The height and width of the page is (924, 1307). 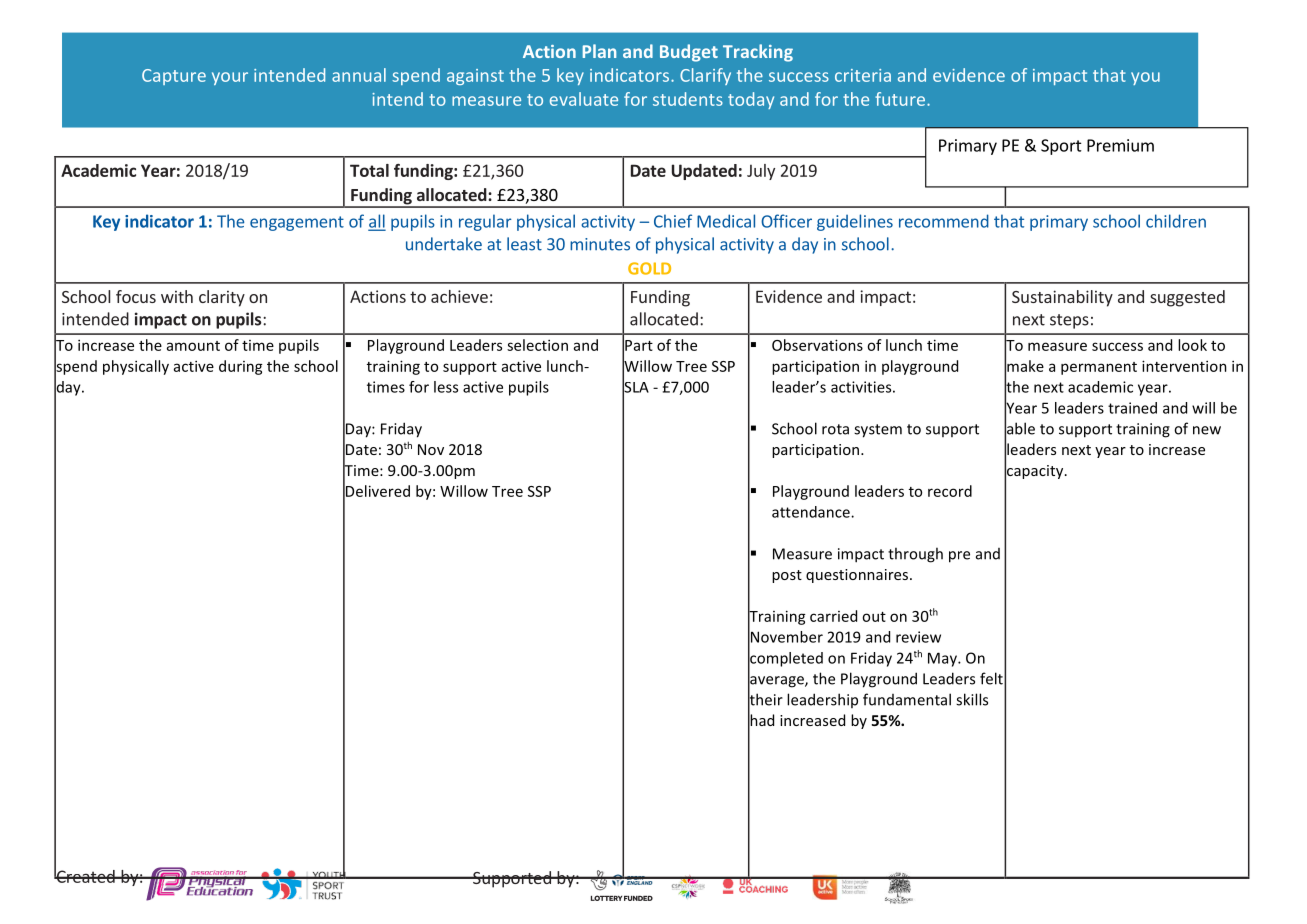 What do you see at coordinates (901, 99) in the page?
I see `future` at bounding box center [901, 99].
